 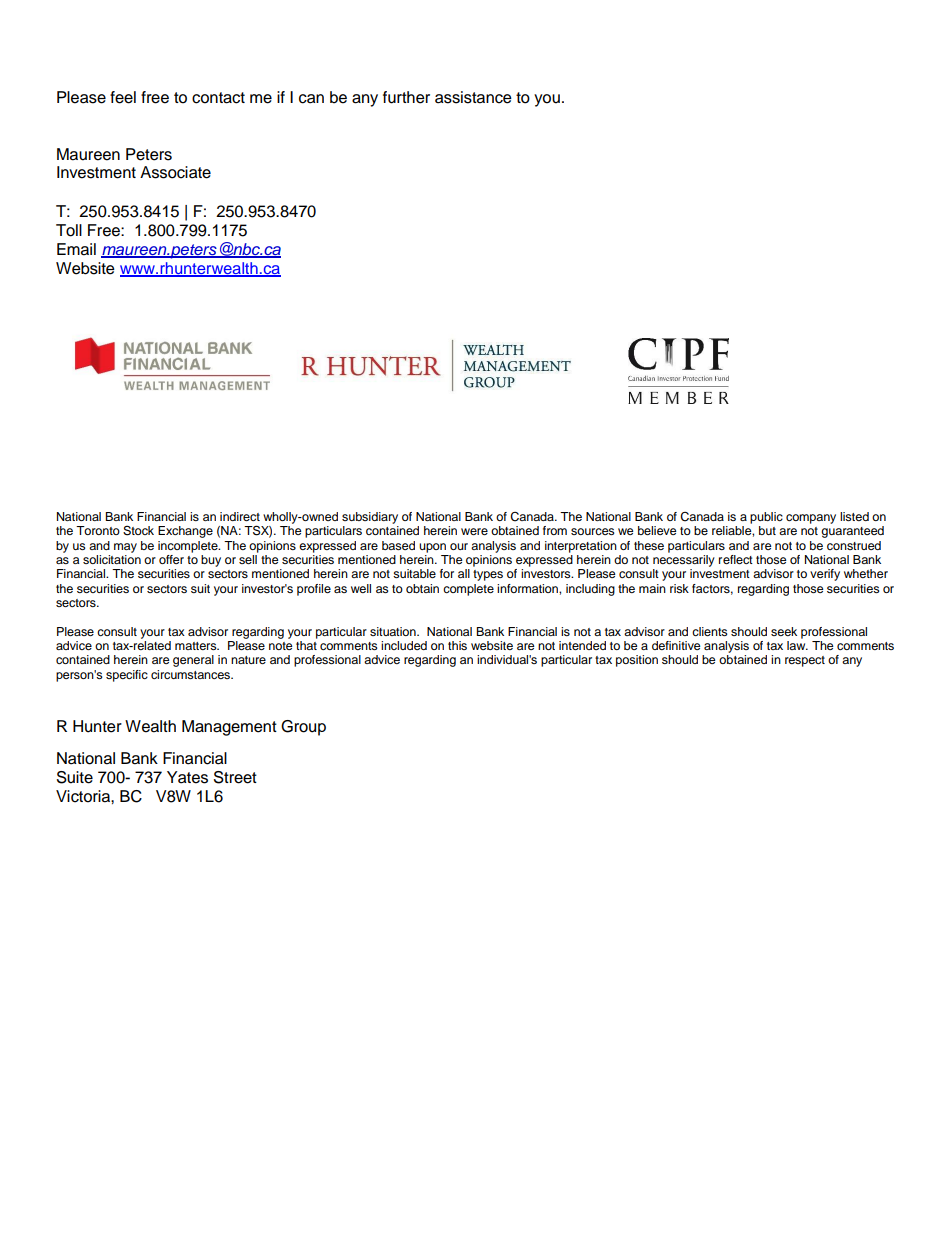 What do you see at coordinates (457, 645) in the screenshot?
I see `this` at bounding box center [457, 645].
